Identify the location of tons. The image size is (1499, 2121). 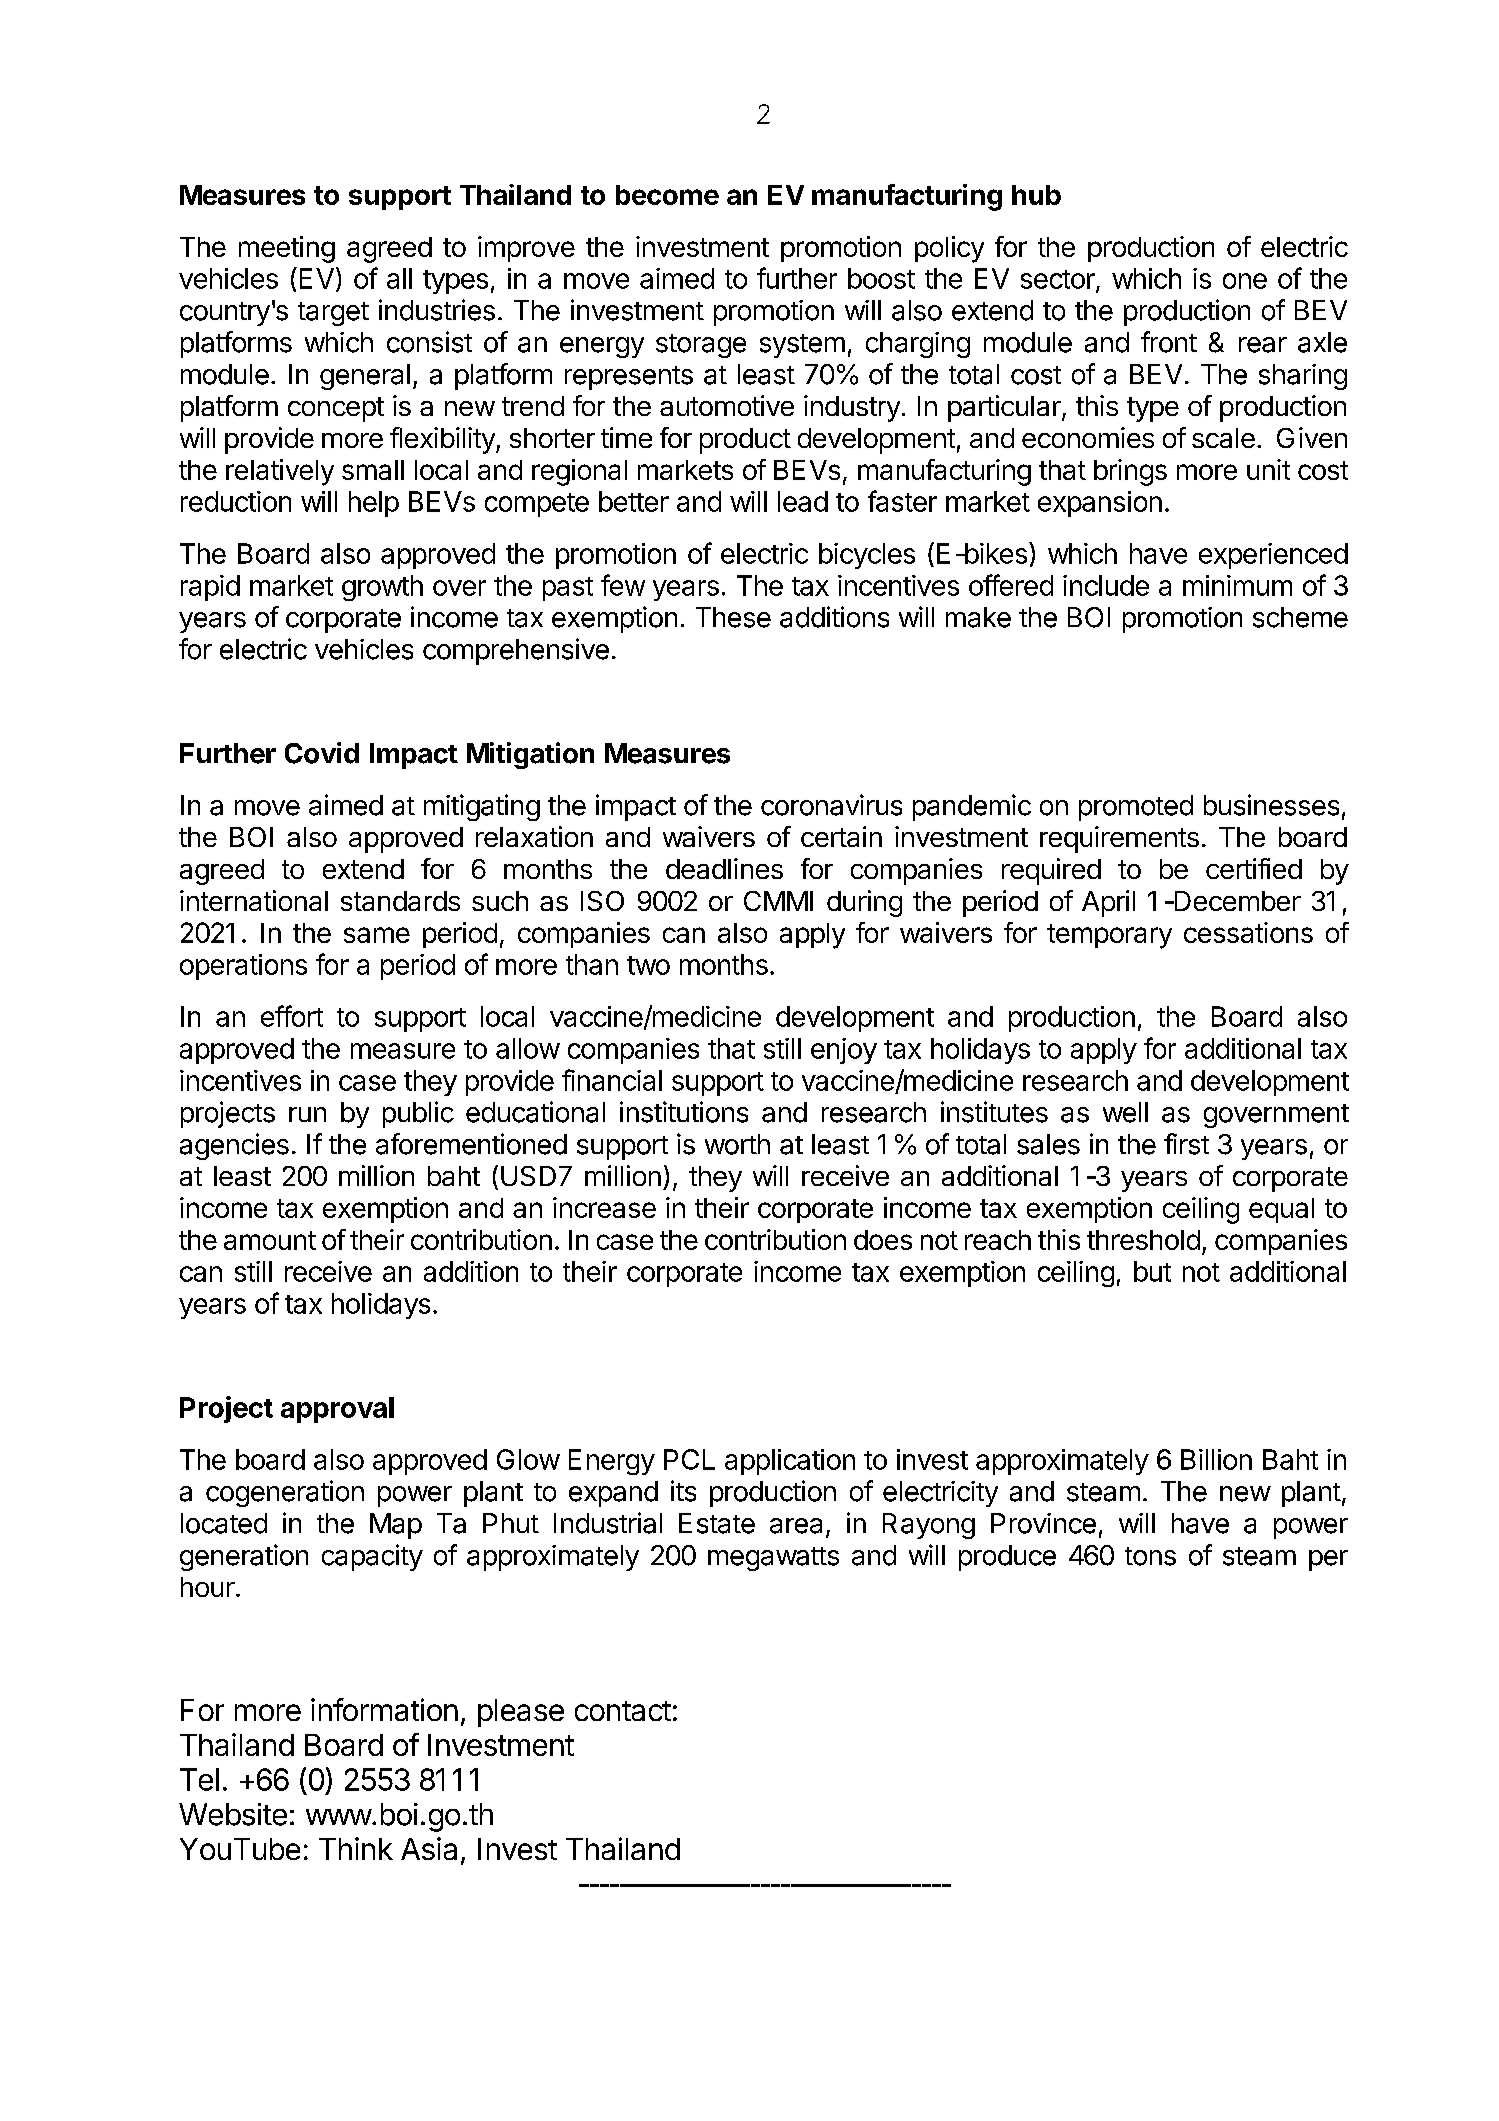
(1150, 1556).
